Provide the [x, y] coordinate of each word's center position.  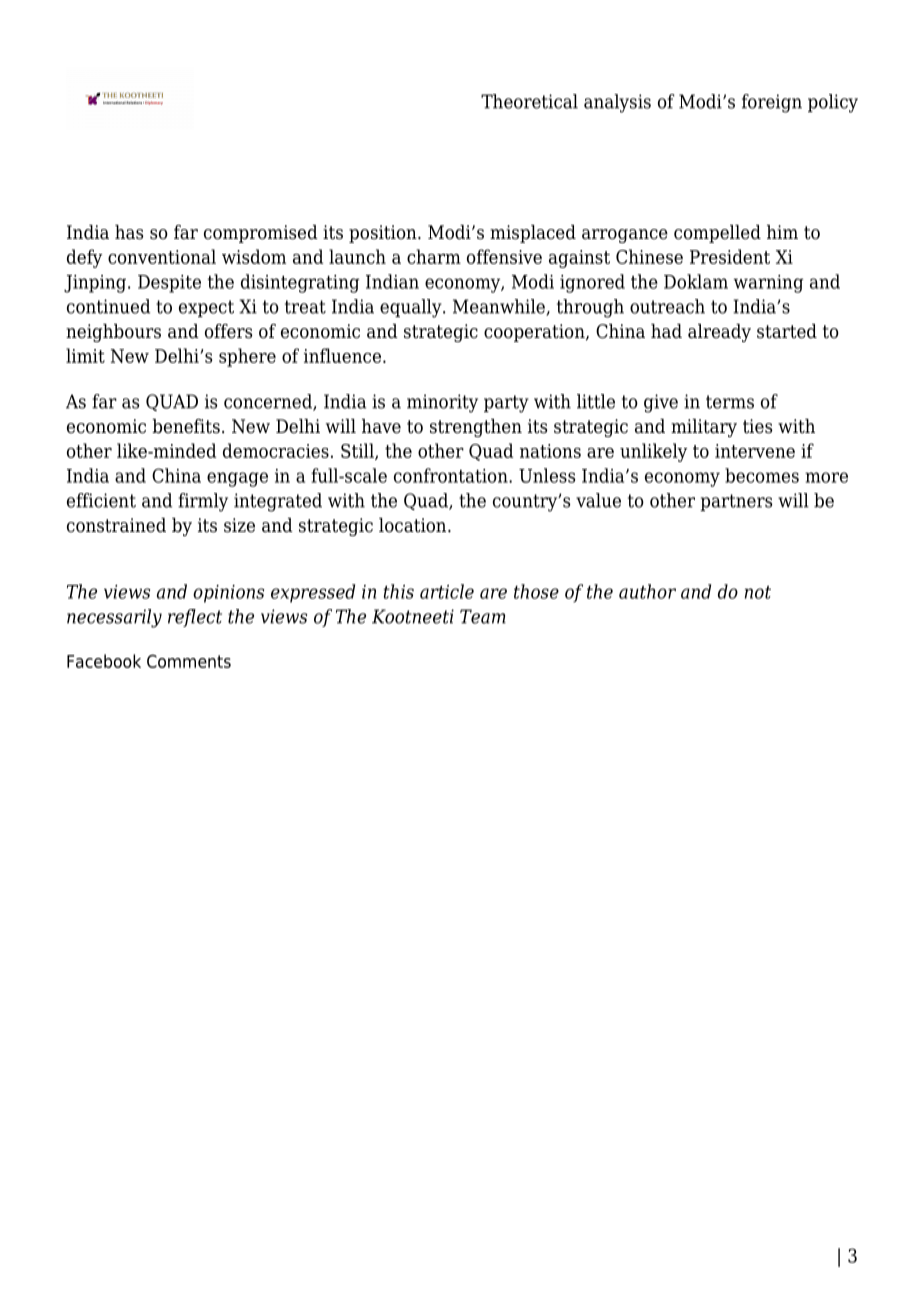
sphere [247, 357]
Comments [189, 661]
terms [730, 402]
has [129, 232]
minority [442, 403]
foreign [772, 103]
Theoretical [529, 101]
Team [483, 616]
